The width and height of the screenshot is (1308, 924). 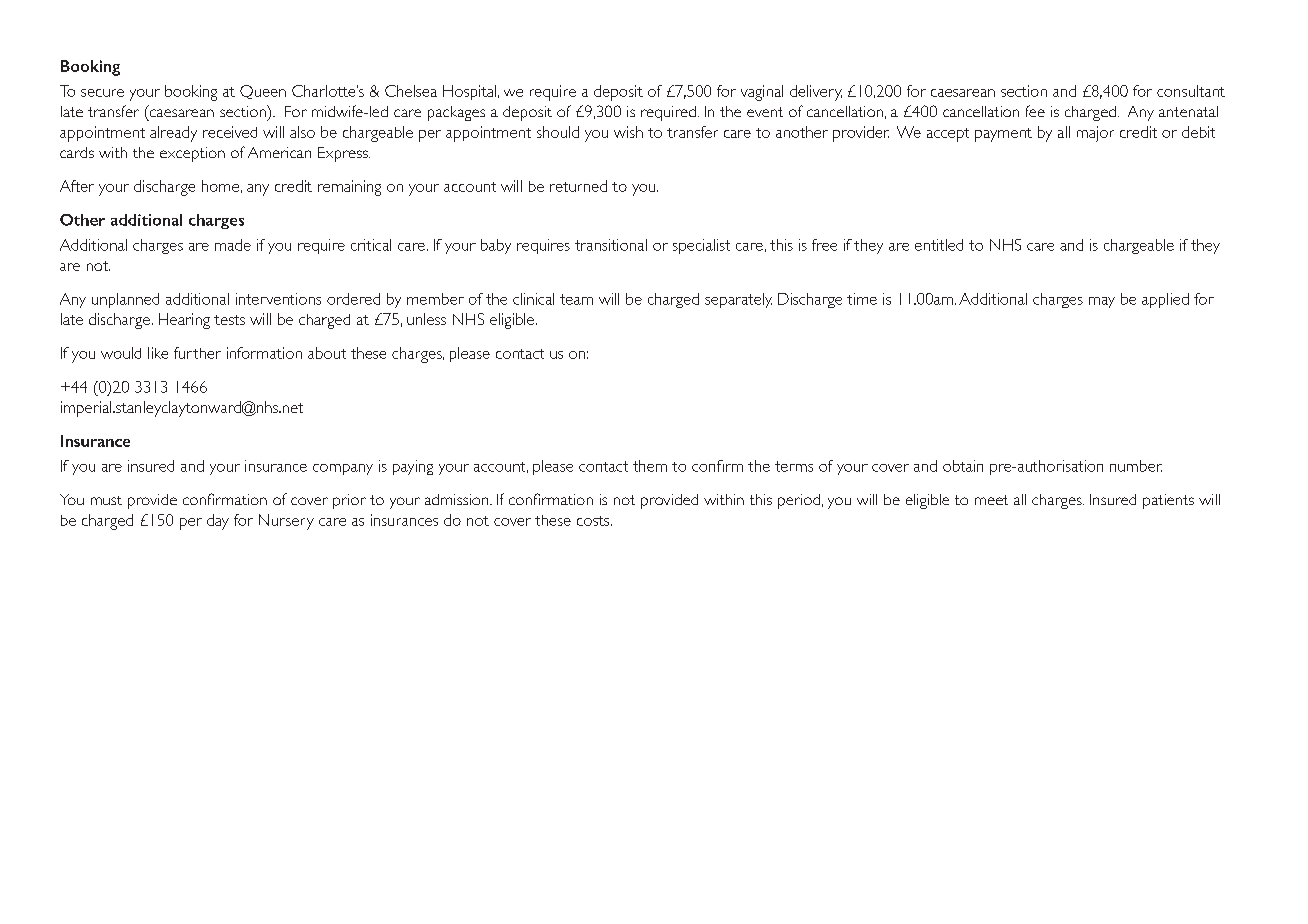 What do you see at coordinates (1102, 302) in the screenshot?
I see `may` at bounding box center [1102, 302].
